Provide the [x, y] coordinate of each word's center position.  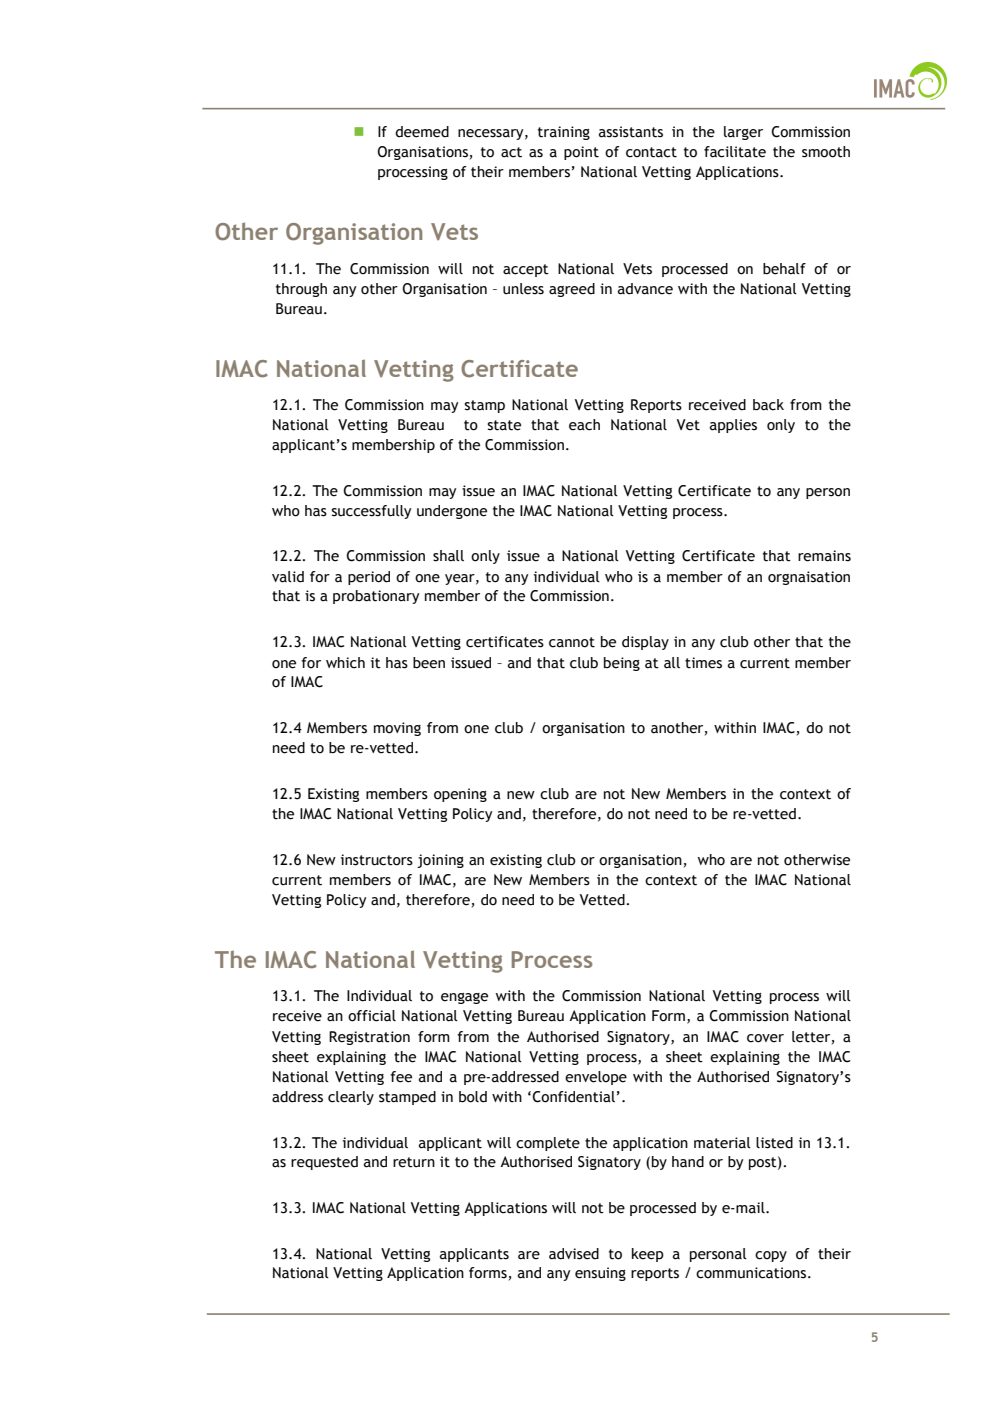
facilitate [735, 152]
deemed [422, 132]
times [703, 663]
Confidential [573, 1097]
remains [824, 556]
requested [324, 1163]
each [584, 425]
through [301, 290]
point [581, 153]
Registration [369, 1038]
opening [460, 795]
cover [765, 1038]
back [768, 405]
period [369, 578]
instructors [377, 860]
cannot [572, 642]
